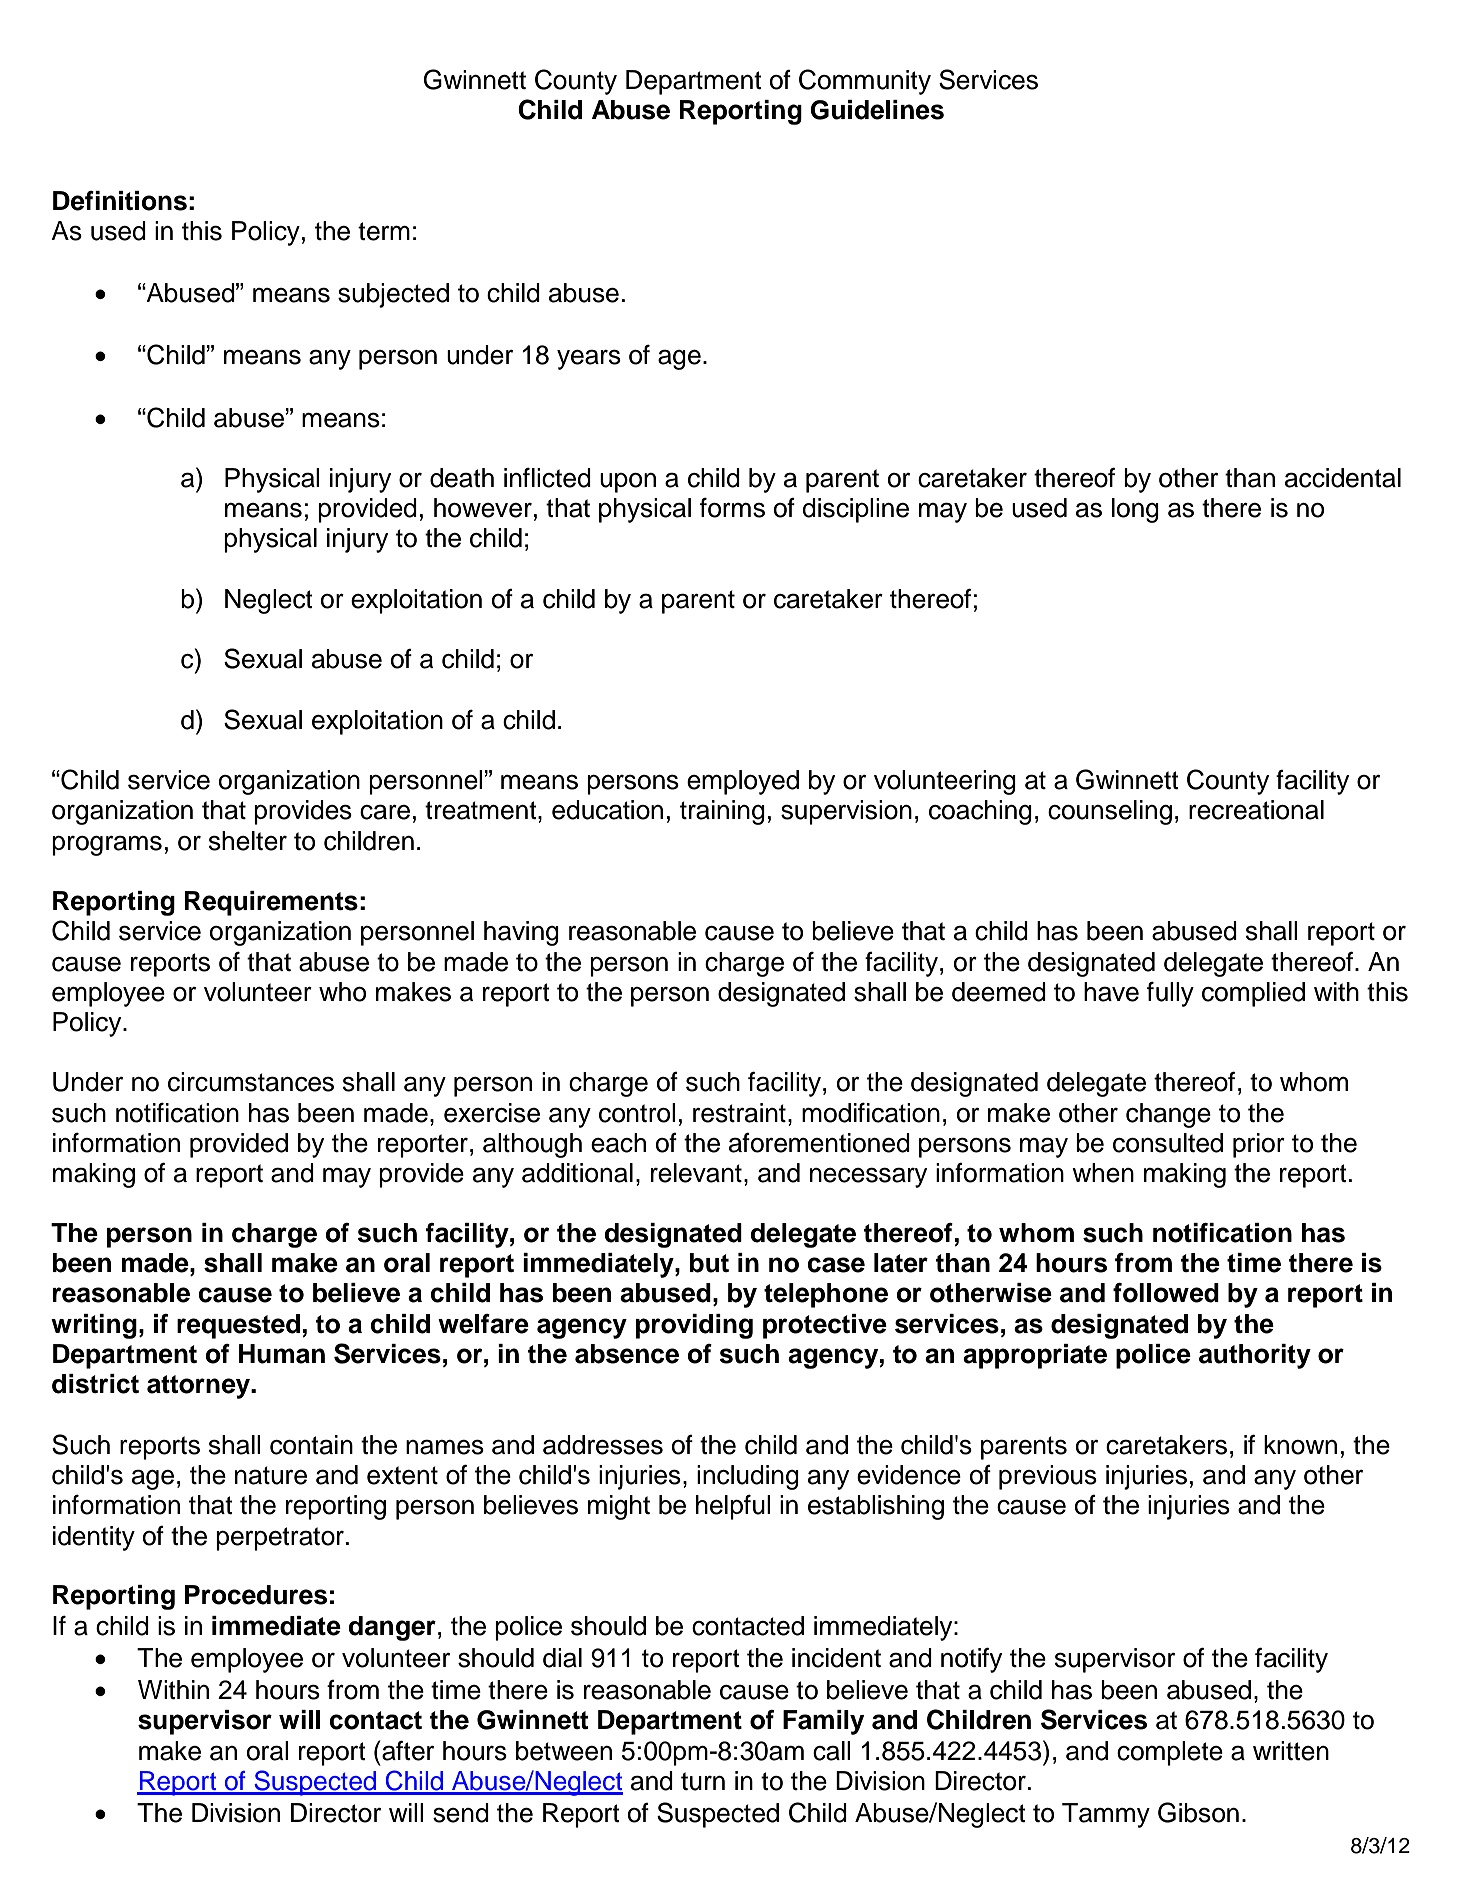  Describe the element at coordinates (877, 110) in the document. I see `Guidelines` at that location.
